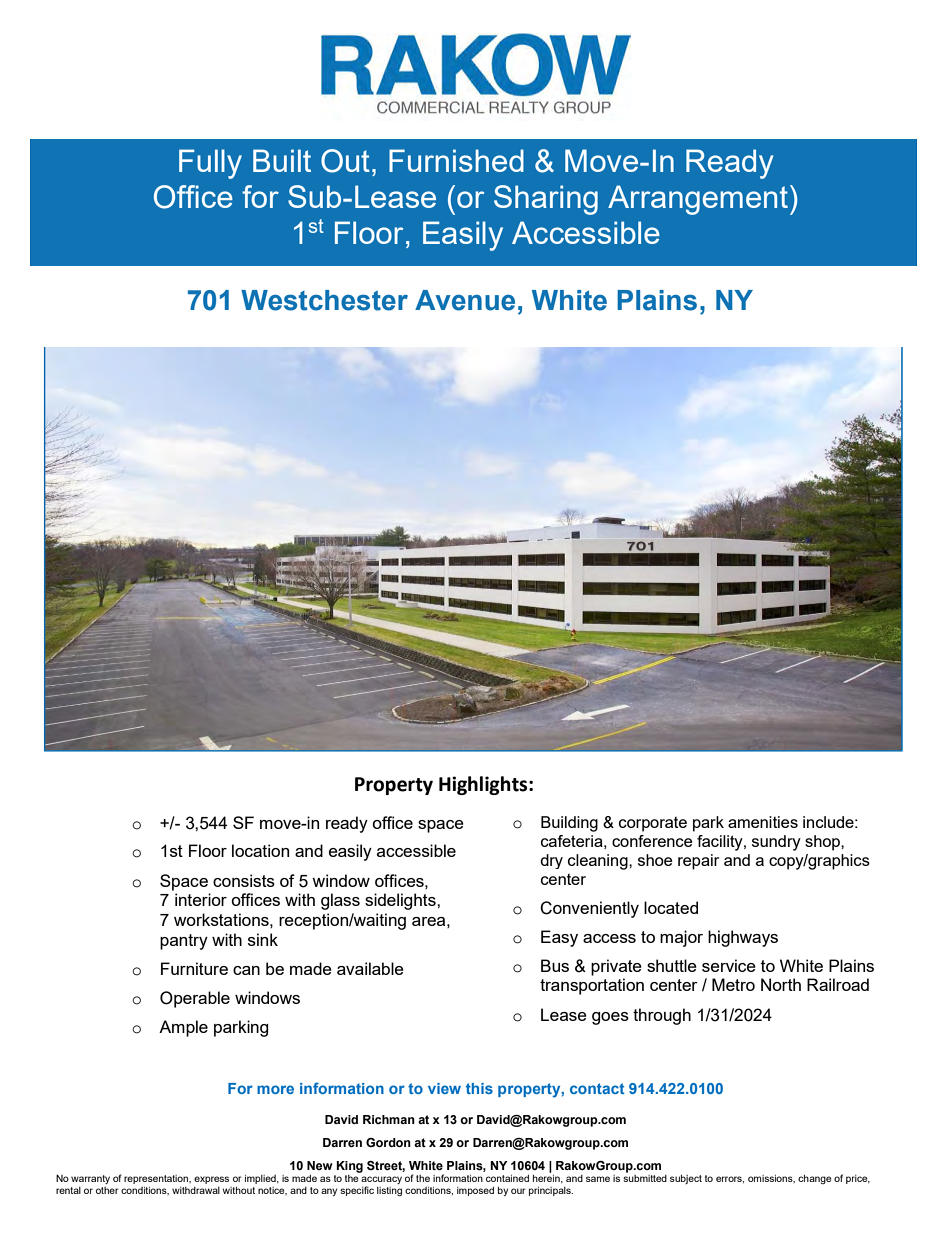  What do you see at coordinates (260, 850) in the screenshot?
I see `location` at bounding box center [260, 850].
